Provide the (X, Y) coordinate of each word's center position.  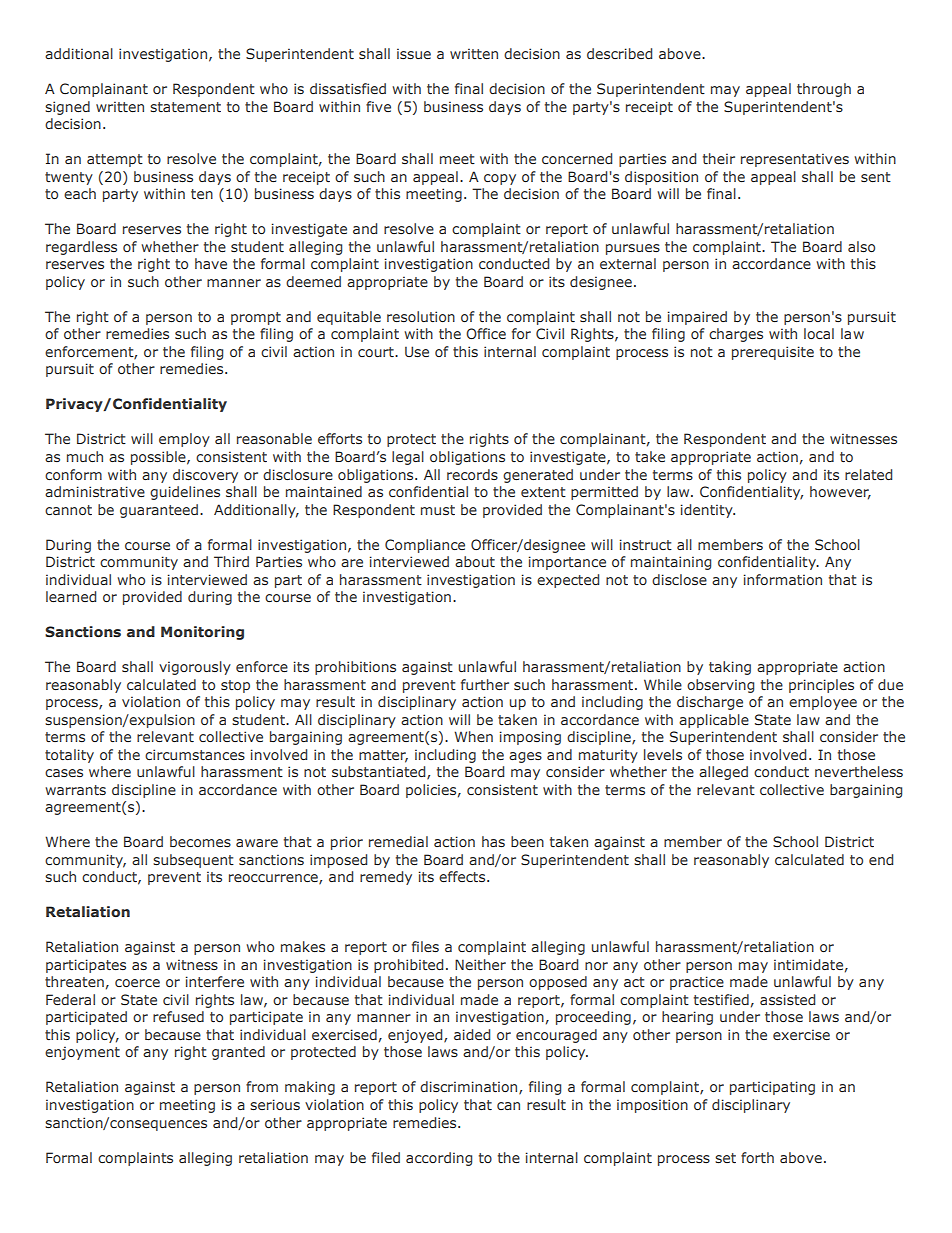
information (783, 579)
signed (67, 108)
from (262, 1086)
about (475, 561)
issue (414, 53)
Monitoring (202, 633)
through (824, 90)
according (439, 1159)
